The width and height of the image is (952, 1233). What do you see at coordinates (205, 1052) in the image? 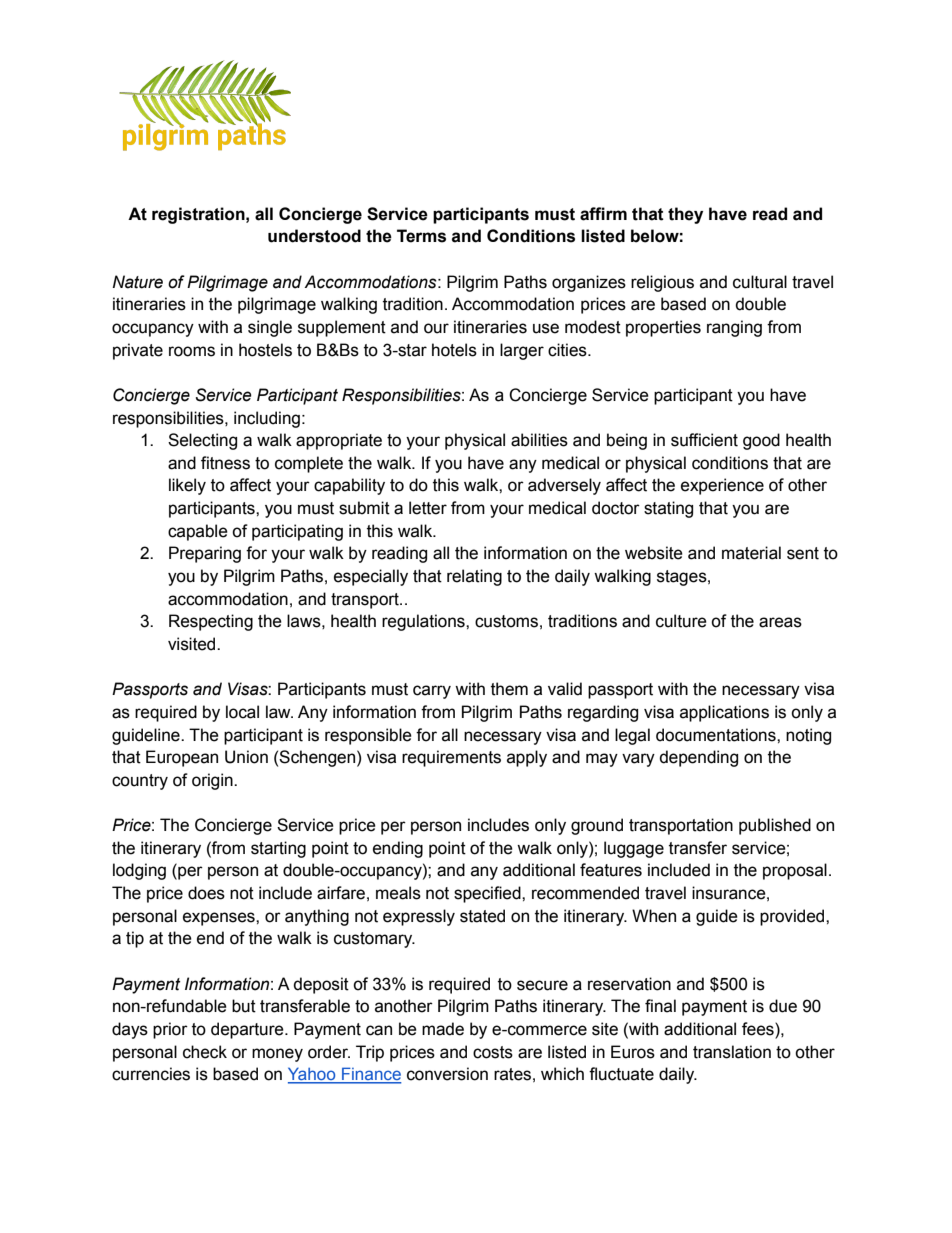
I see `check` at bounding box center [205, 1052].
